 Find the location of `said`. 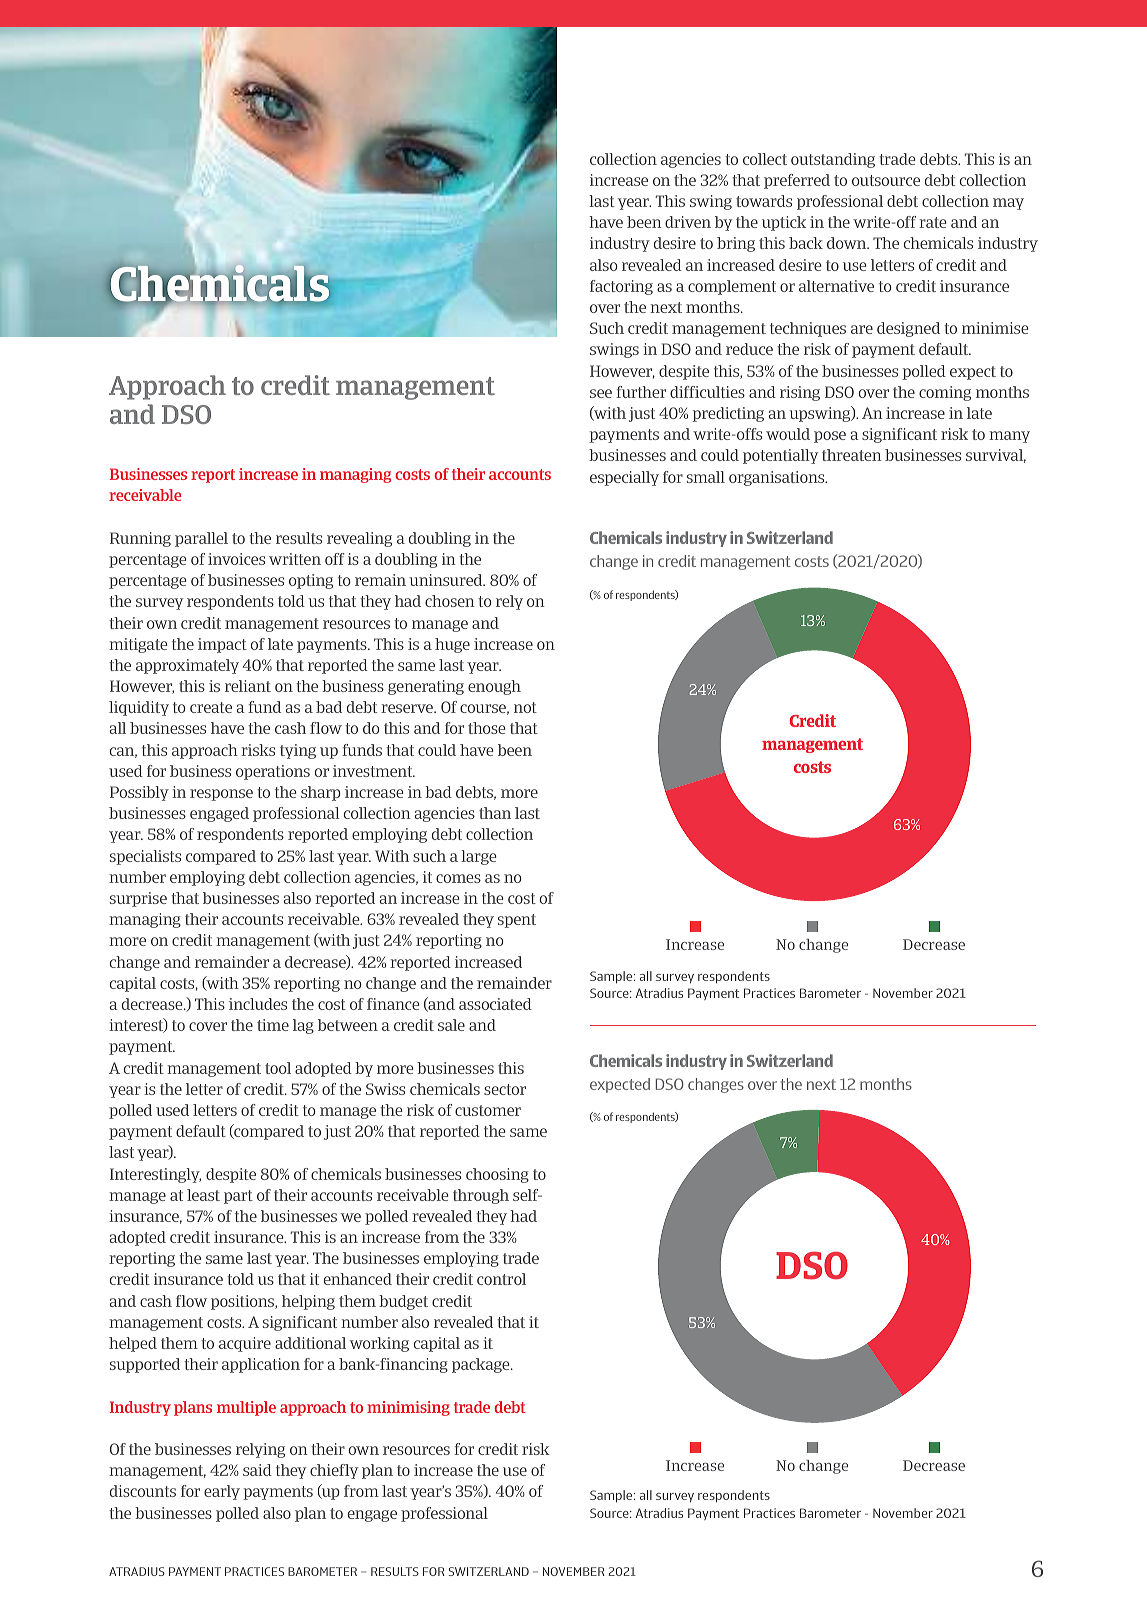

said is located at coordinates (257, 1470).
